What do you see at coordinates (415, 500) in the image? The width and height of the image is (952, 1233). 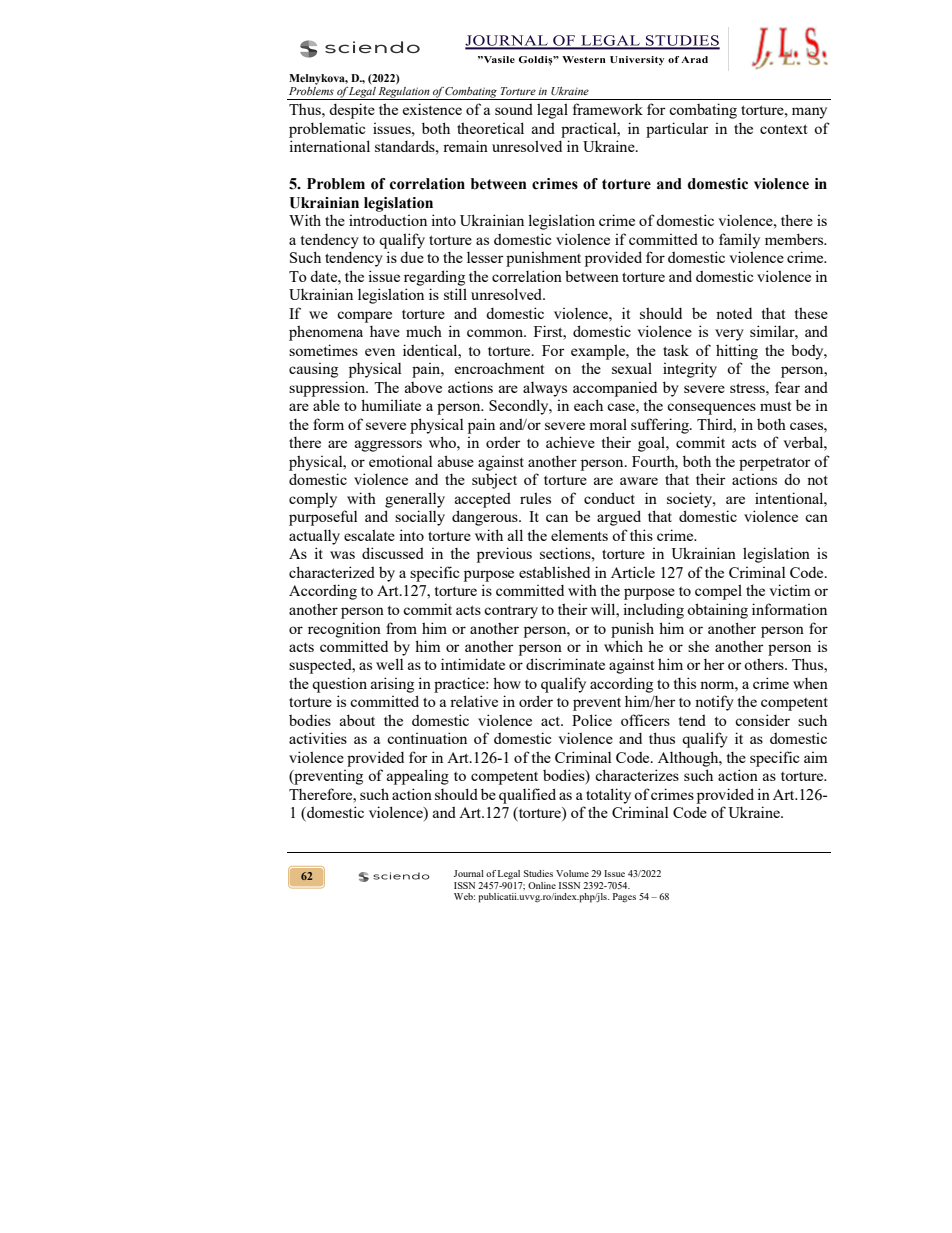 I see `generally` at bounding box center [415, 500].
